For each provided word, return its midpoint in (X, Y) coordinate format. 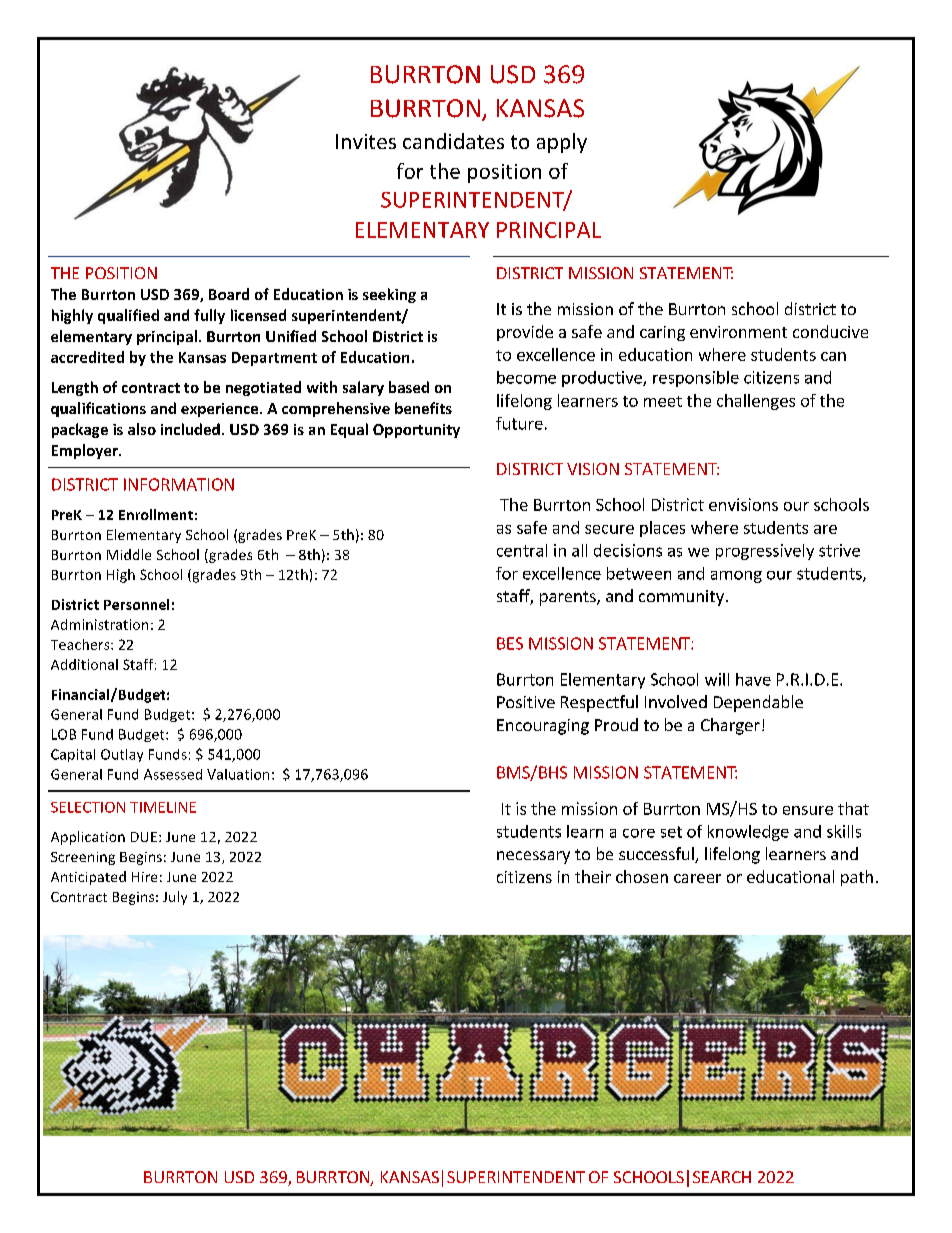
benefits (423, 408)
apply (562, 143)
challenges (756, 402)
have (753, 679)
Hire (144, 877)
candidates (453, 141)
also (142, 429)
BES (510, 643)
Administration (99, 624)
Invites (366, 141)
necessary (533, 857)
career (697, 878)
